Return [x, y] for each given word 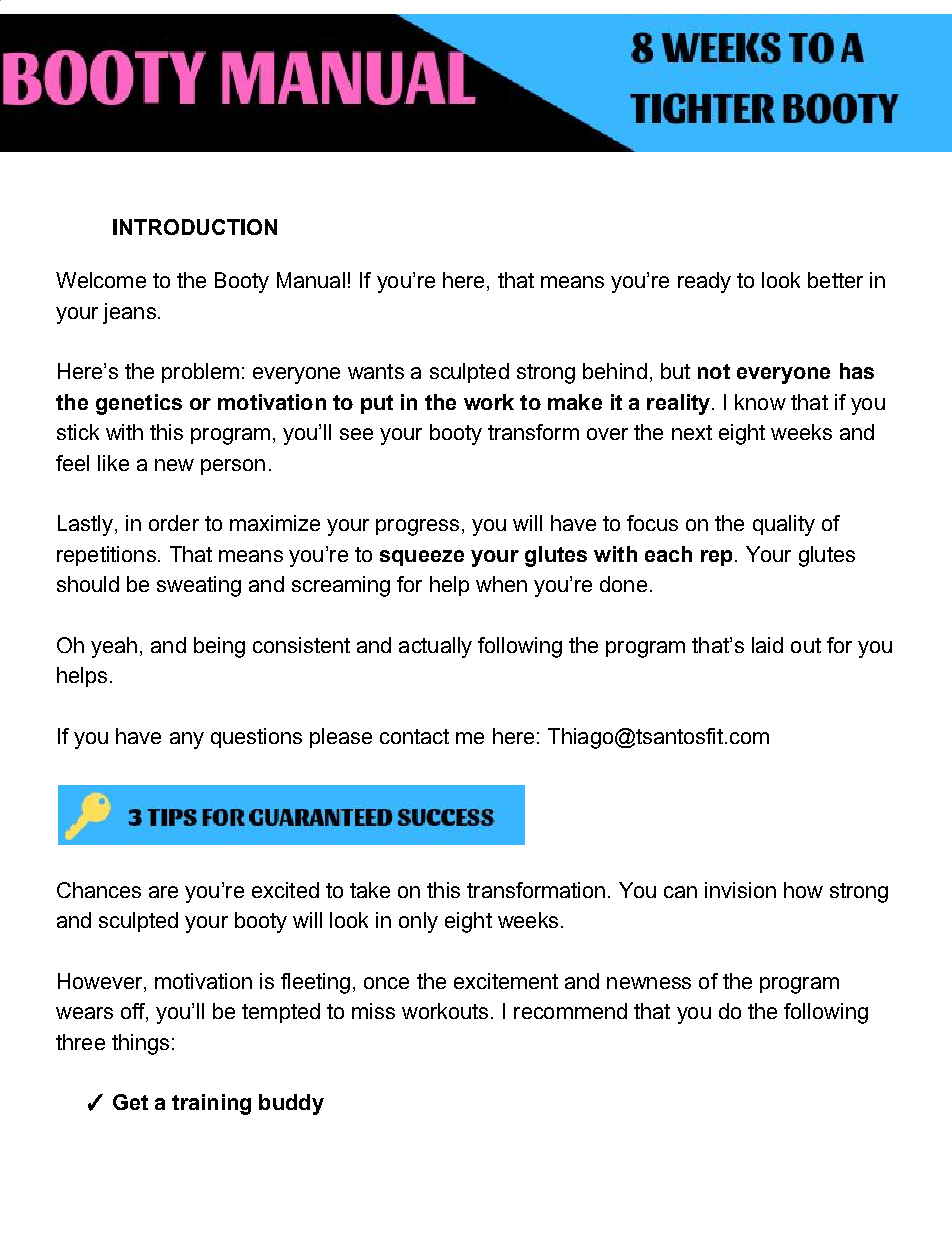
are [163, 892]
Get [130, 1102]
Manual [311, 280]
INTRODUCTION [195, 227]
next [692, 432]
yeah [114, 647]
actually [435, 647]
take [370, 890]
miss [373, 1011]
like [113, 463]
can [680, 892]
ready [704, 282]
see [356, 434]
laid [767, 645]
